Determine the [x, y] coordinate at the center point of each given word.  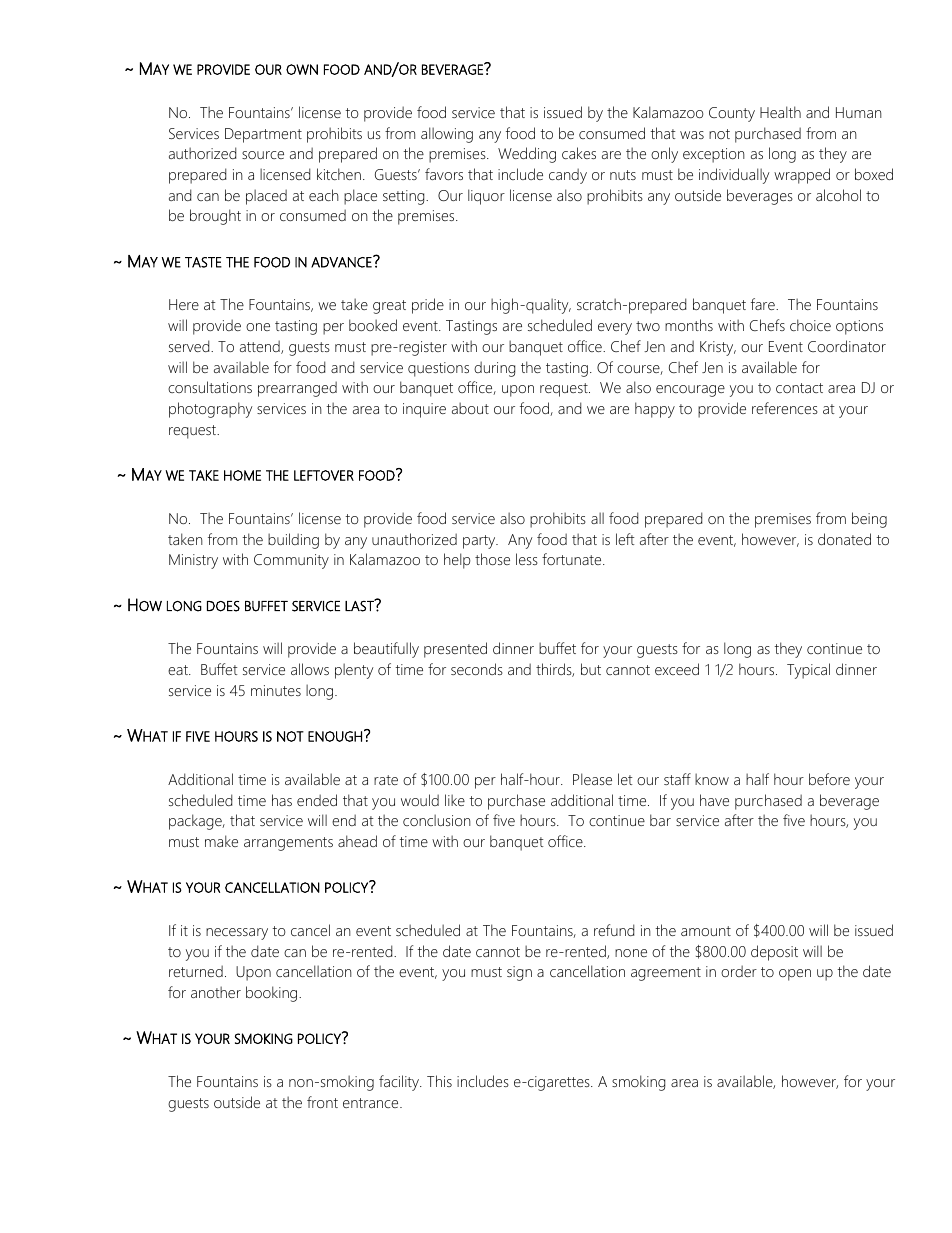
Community [291, 561]
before [829, 779]
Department [263, 135]
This [439, 1081]
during [494, 369]
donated [844, 539]
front [322, 1102]
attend [261, 347]
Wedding [527, 155]
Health [780, 112]
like [455, 800]
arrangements [288, 844]
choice [810, 325]
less [527, 559]
